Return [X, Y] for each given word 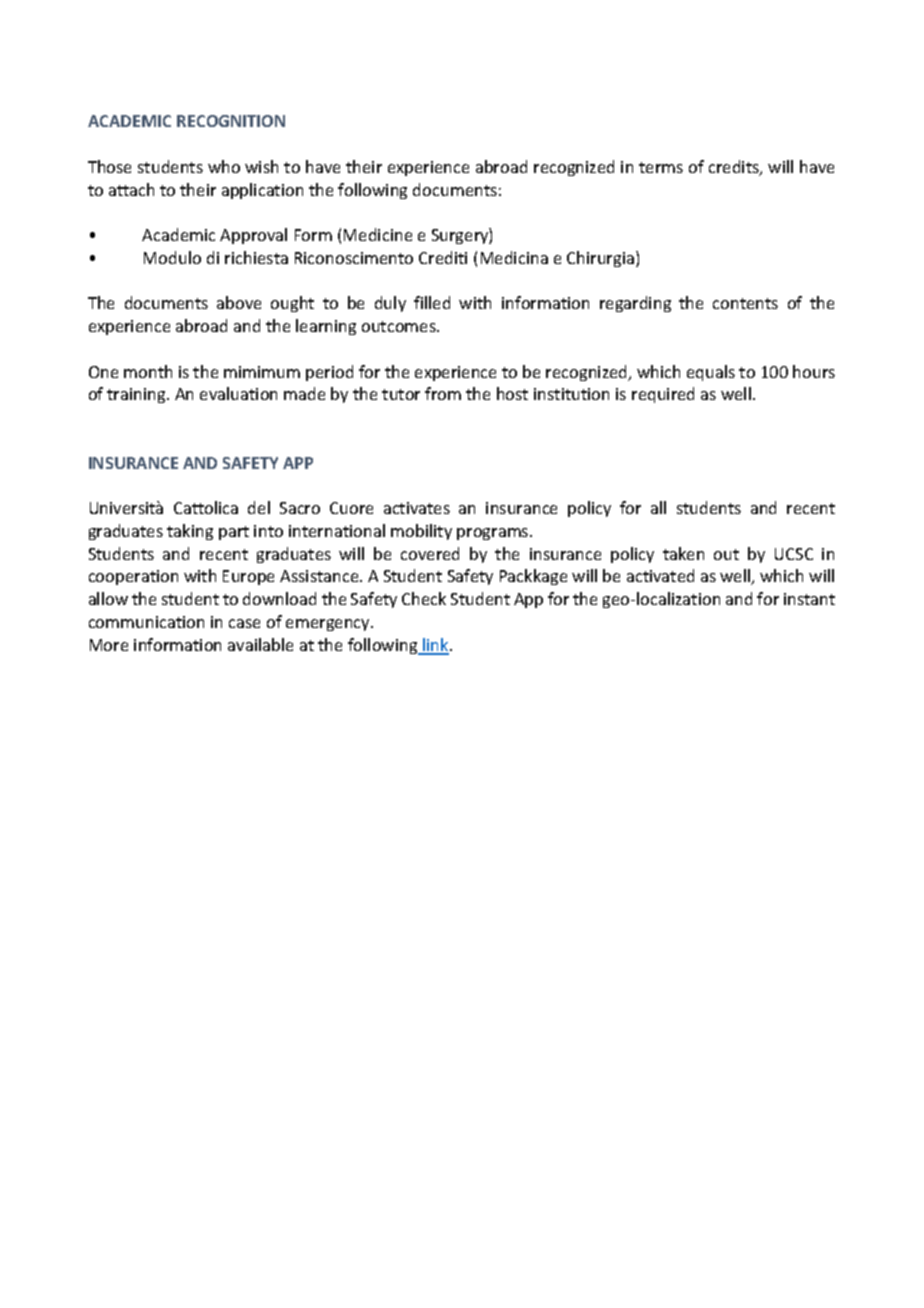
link [436, 646]
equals [711, 373]
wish [261, 166]
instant [809, 599]
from [443, 393]
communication [146, 622]
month [148, 371]
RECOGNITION [231, 121]
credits [735, 168]
